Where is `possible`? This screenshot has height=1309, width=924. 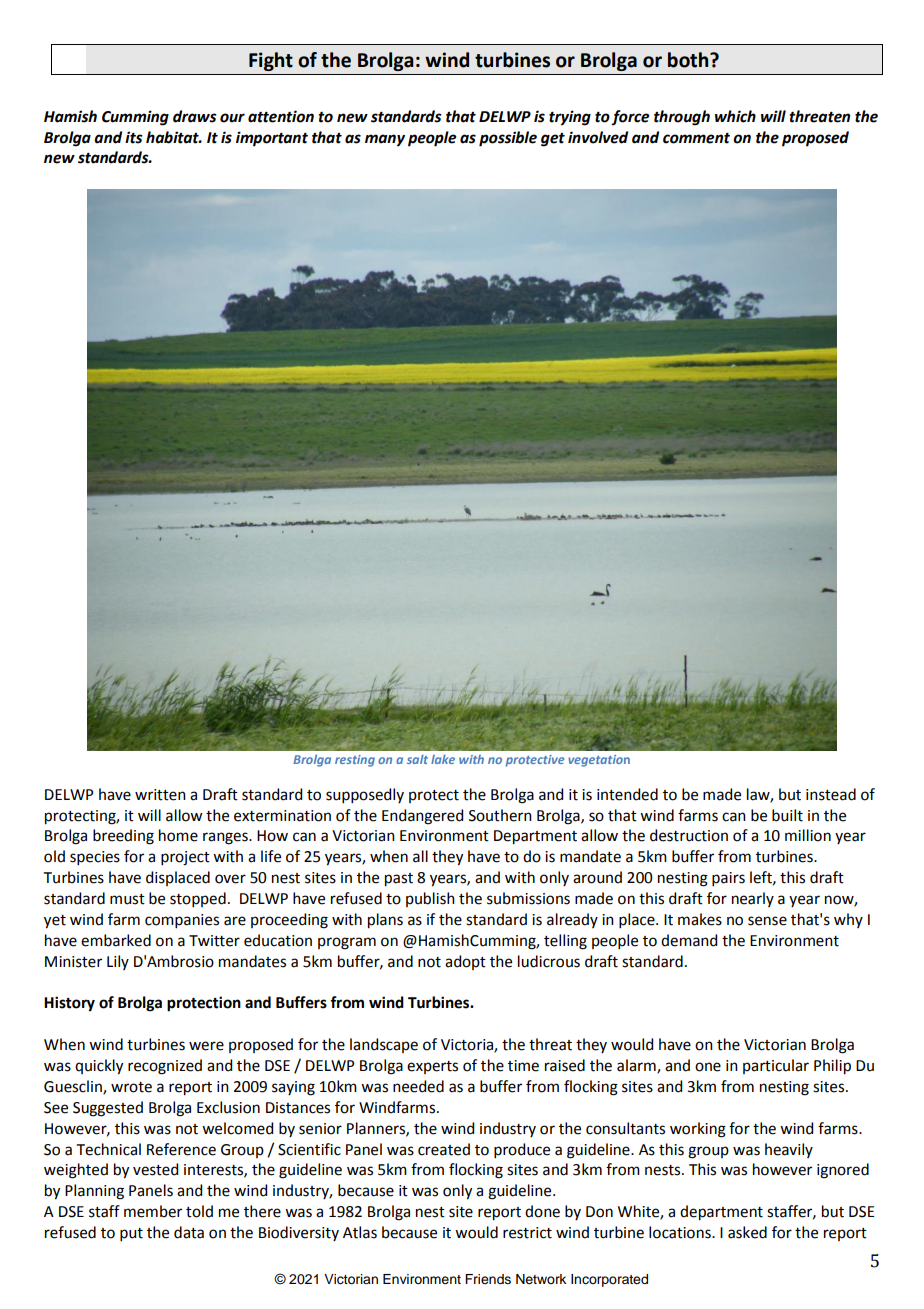
possible is located at coordinates (508, 139).
